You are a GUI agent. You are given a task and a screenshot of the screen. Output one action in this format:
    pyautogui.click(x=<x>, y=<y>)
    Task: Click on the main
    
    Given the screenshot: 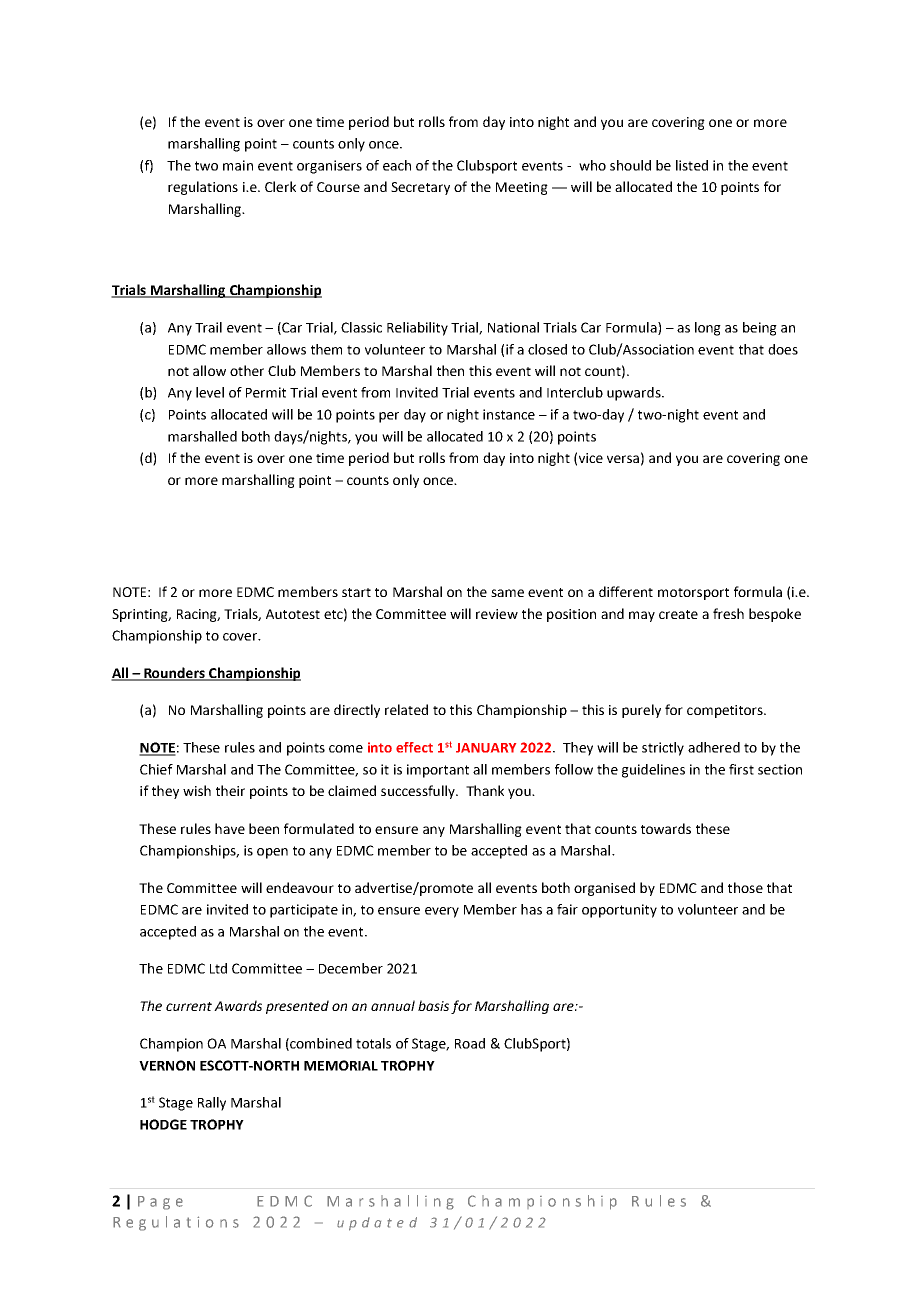 What is the action you would take?
    pyautogui.click(x=238, y=165)
